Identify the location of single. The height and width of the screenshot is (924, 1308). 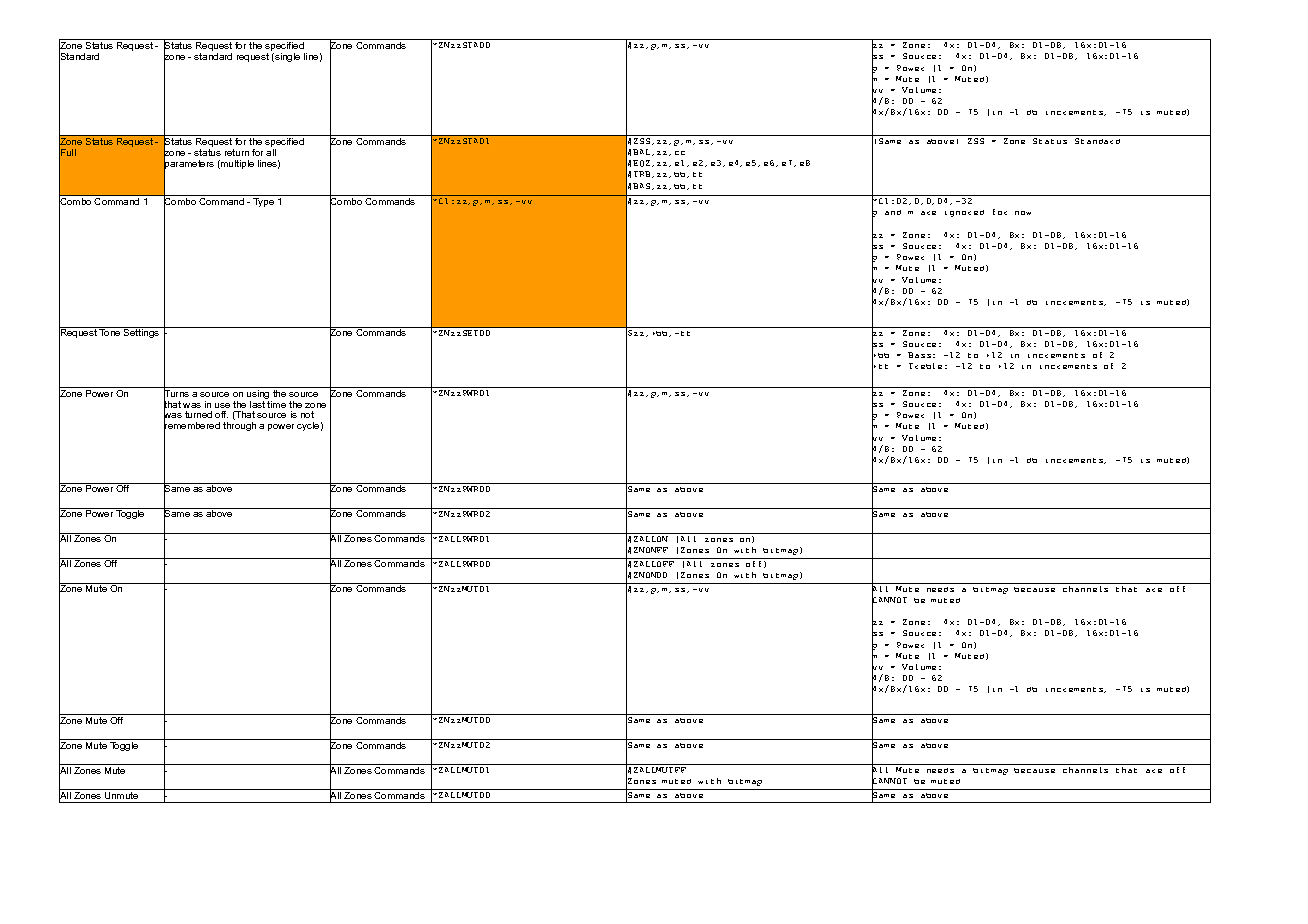
(286, 57).
